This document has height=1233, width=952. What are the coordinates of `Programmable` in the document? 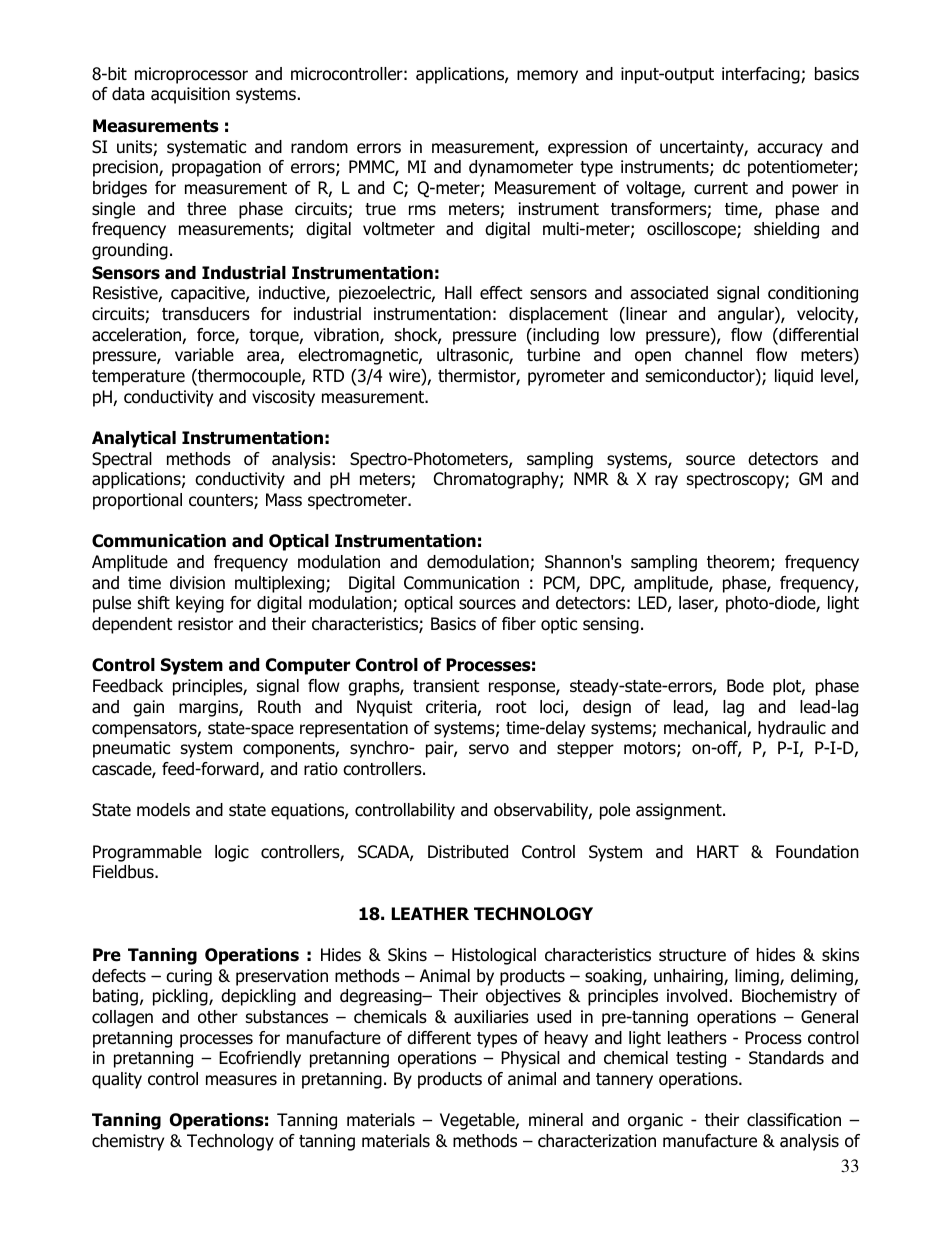 It's located at (147, 853).
